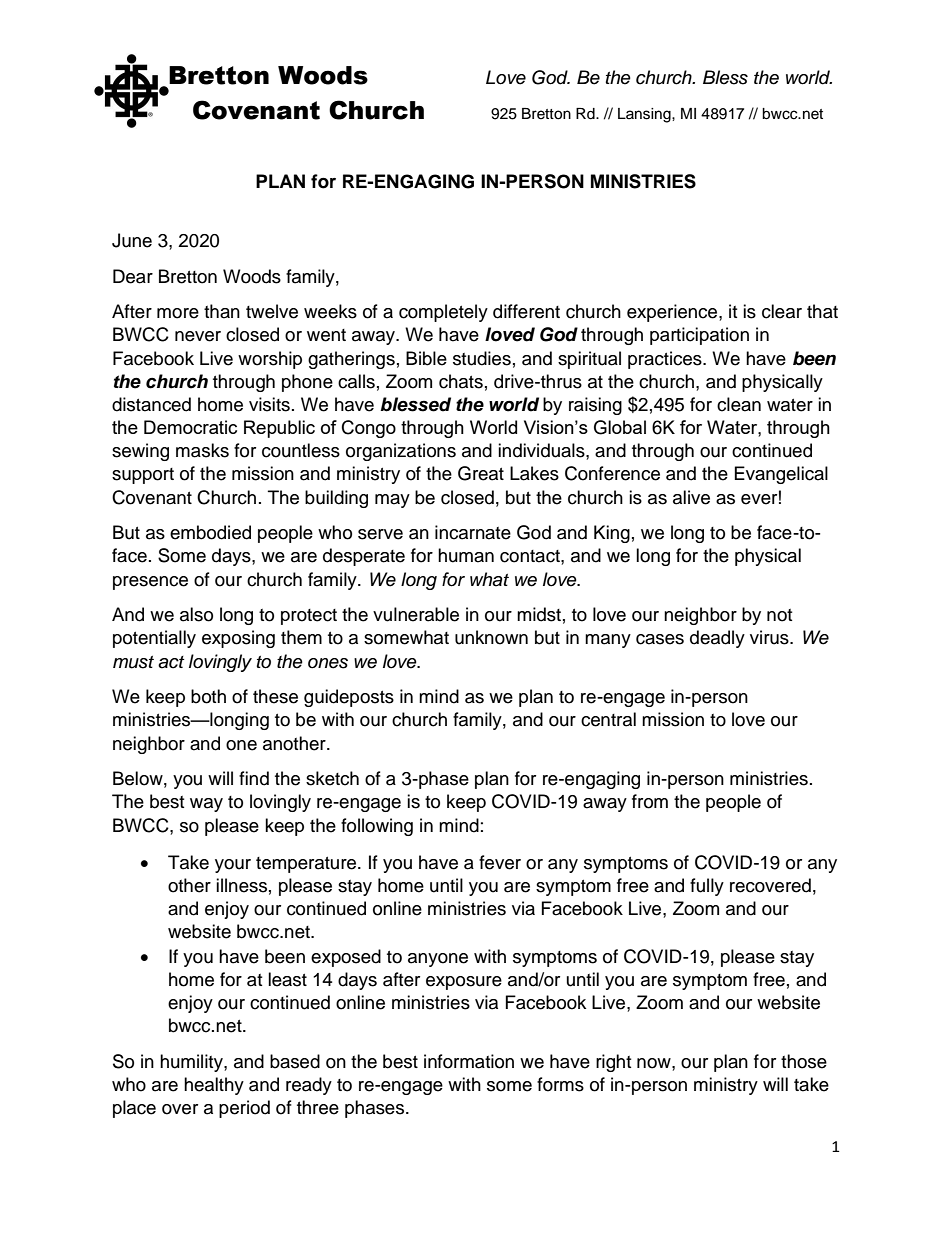 The height and width of the screenshot is (1233, 952). I want to click on healthy, so click(214, 1086).
